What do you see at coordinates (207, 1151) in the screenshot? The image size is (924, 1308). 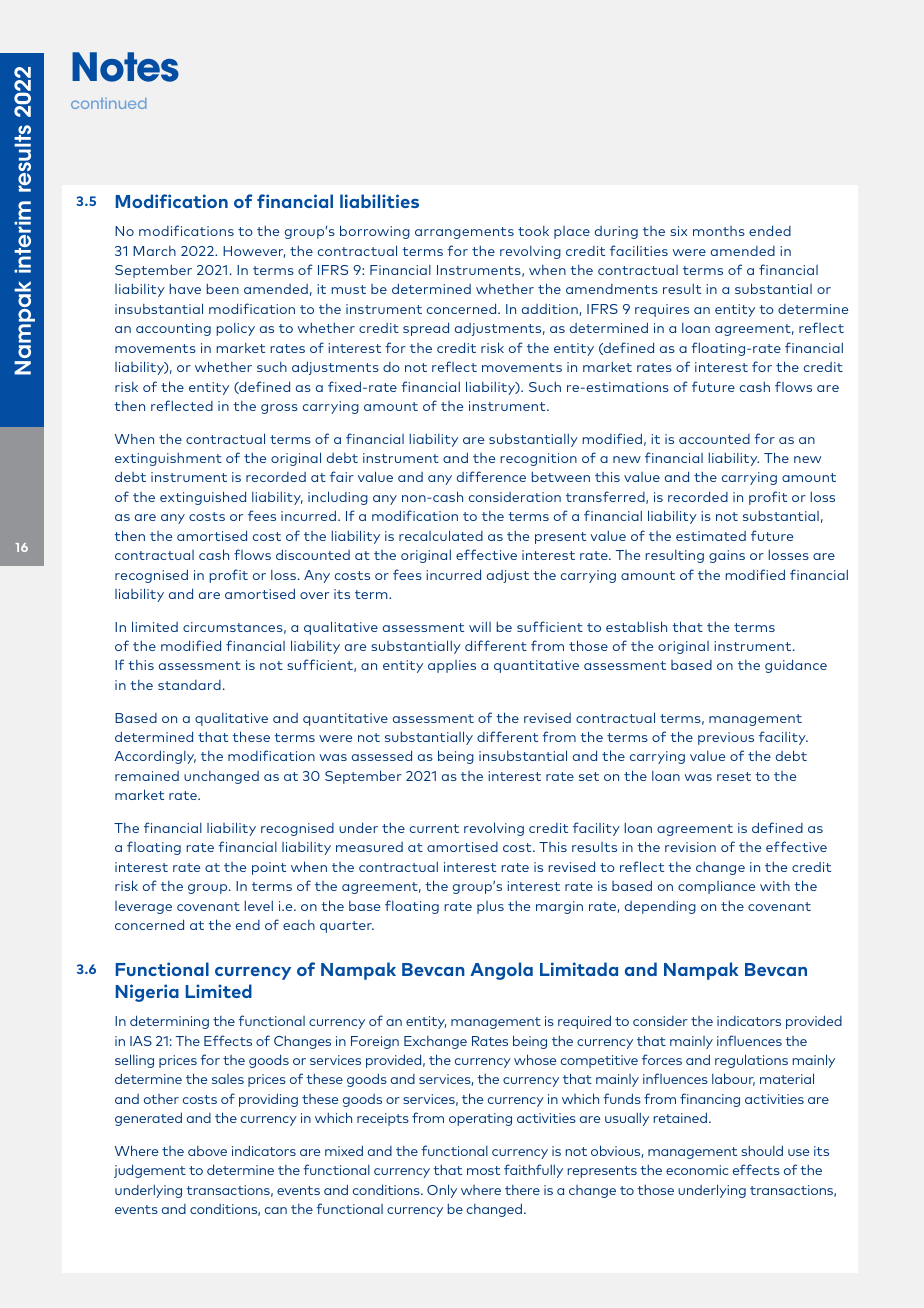 I see `above` at bounding box center [207, 1151].
